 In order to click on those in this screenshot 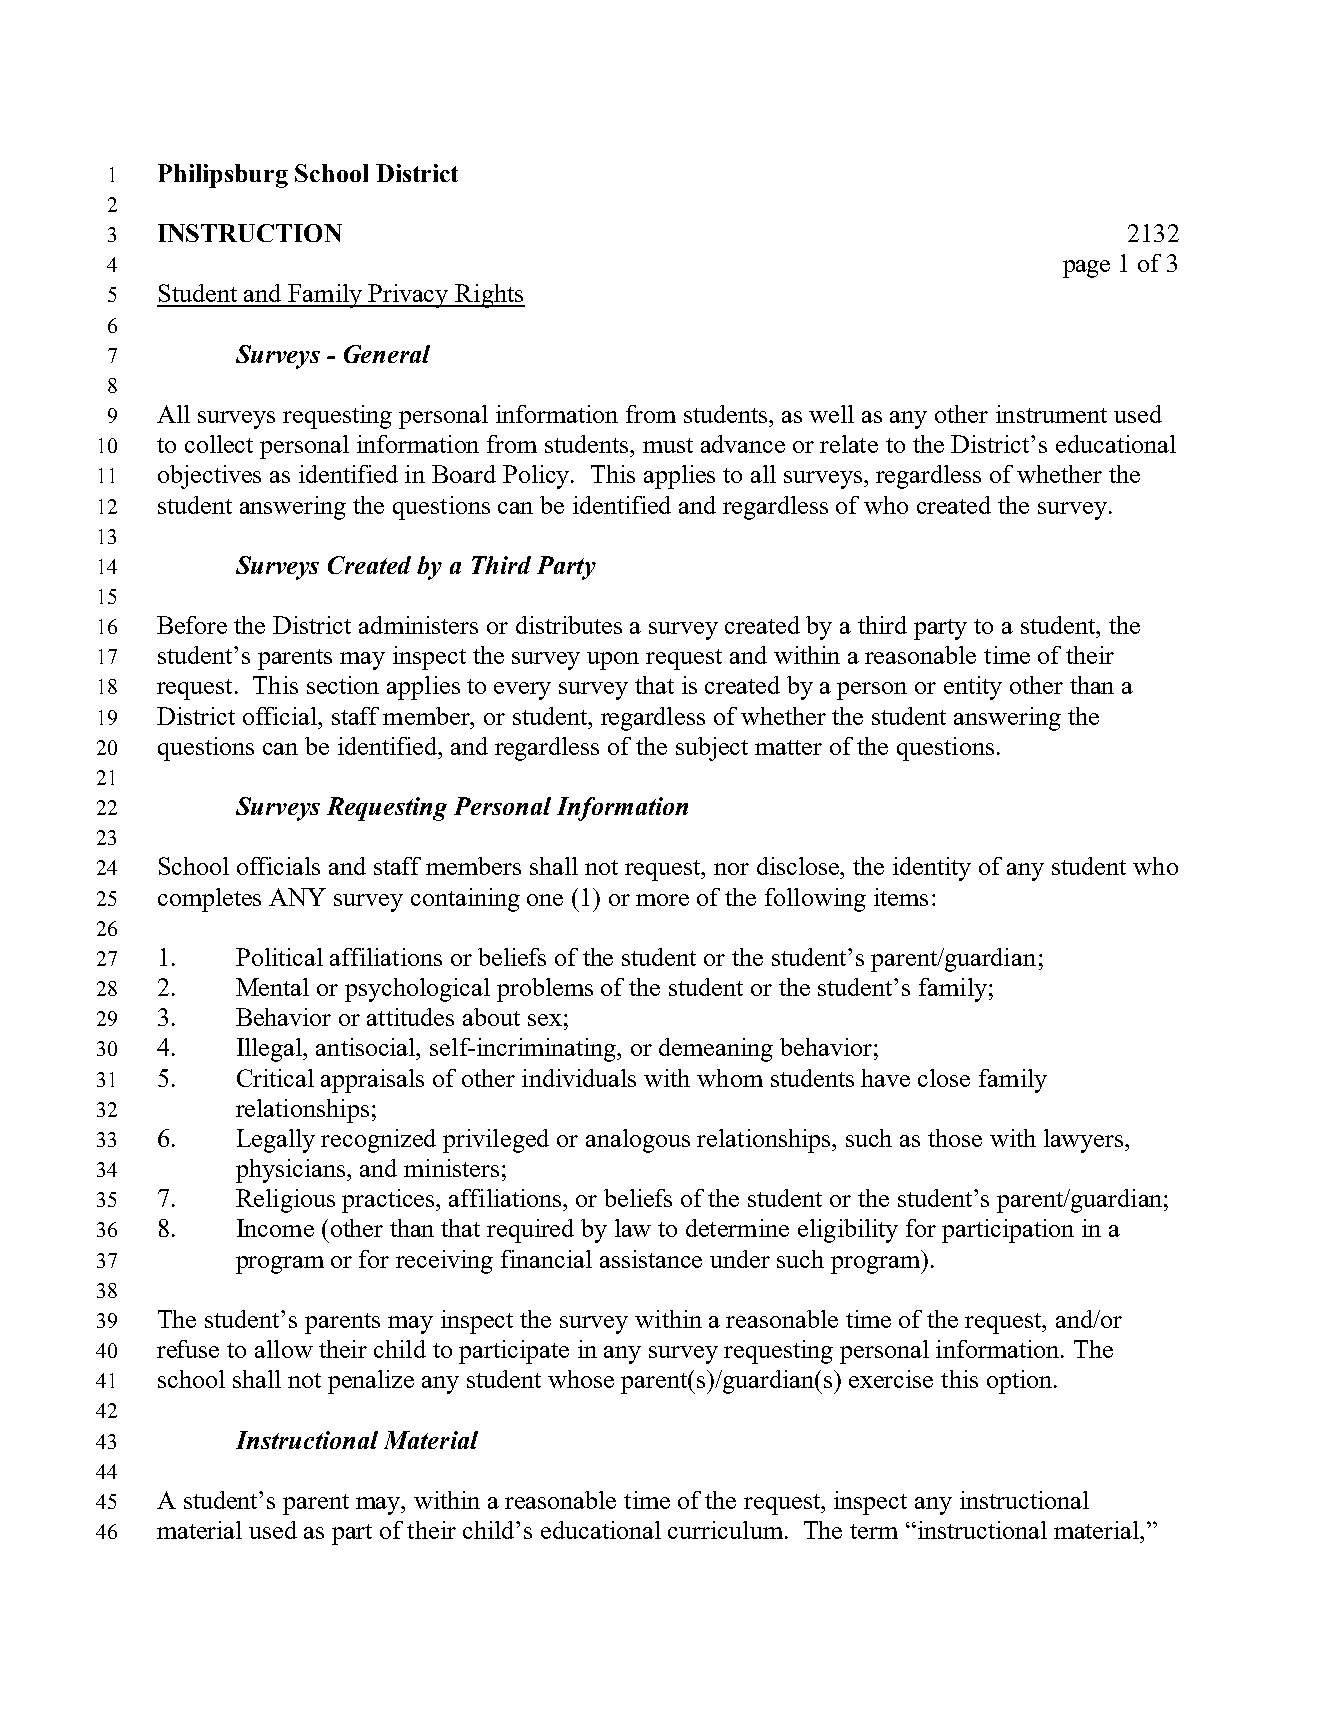, I will do `click(955, 1138)`.
